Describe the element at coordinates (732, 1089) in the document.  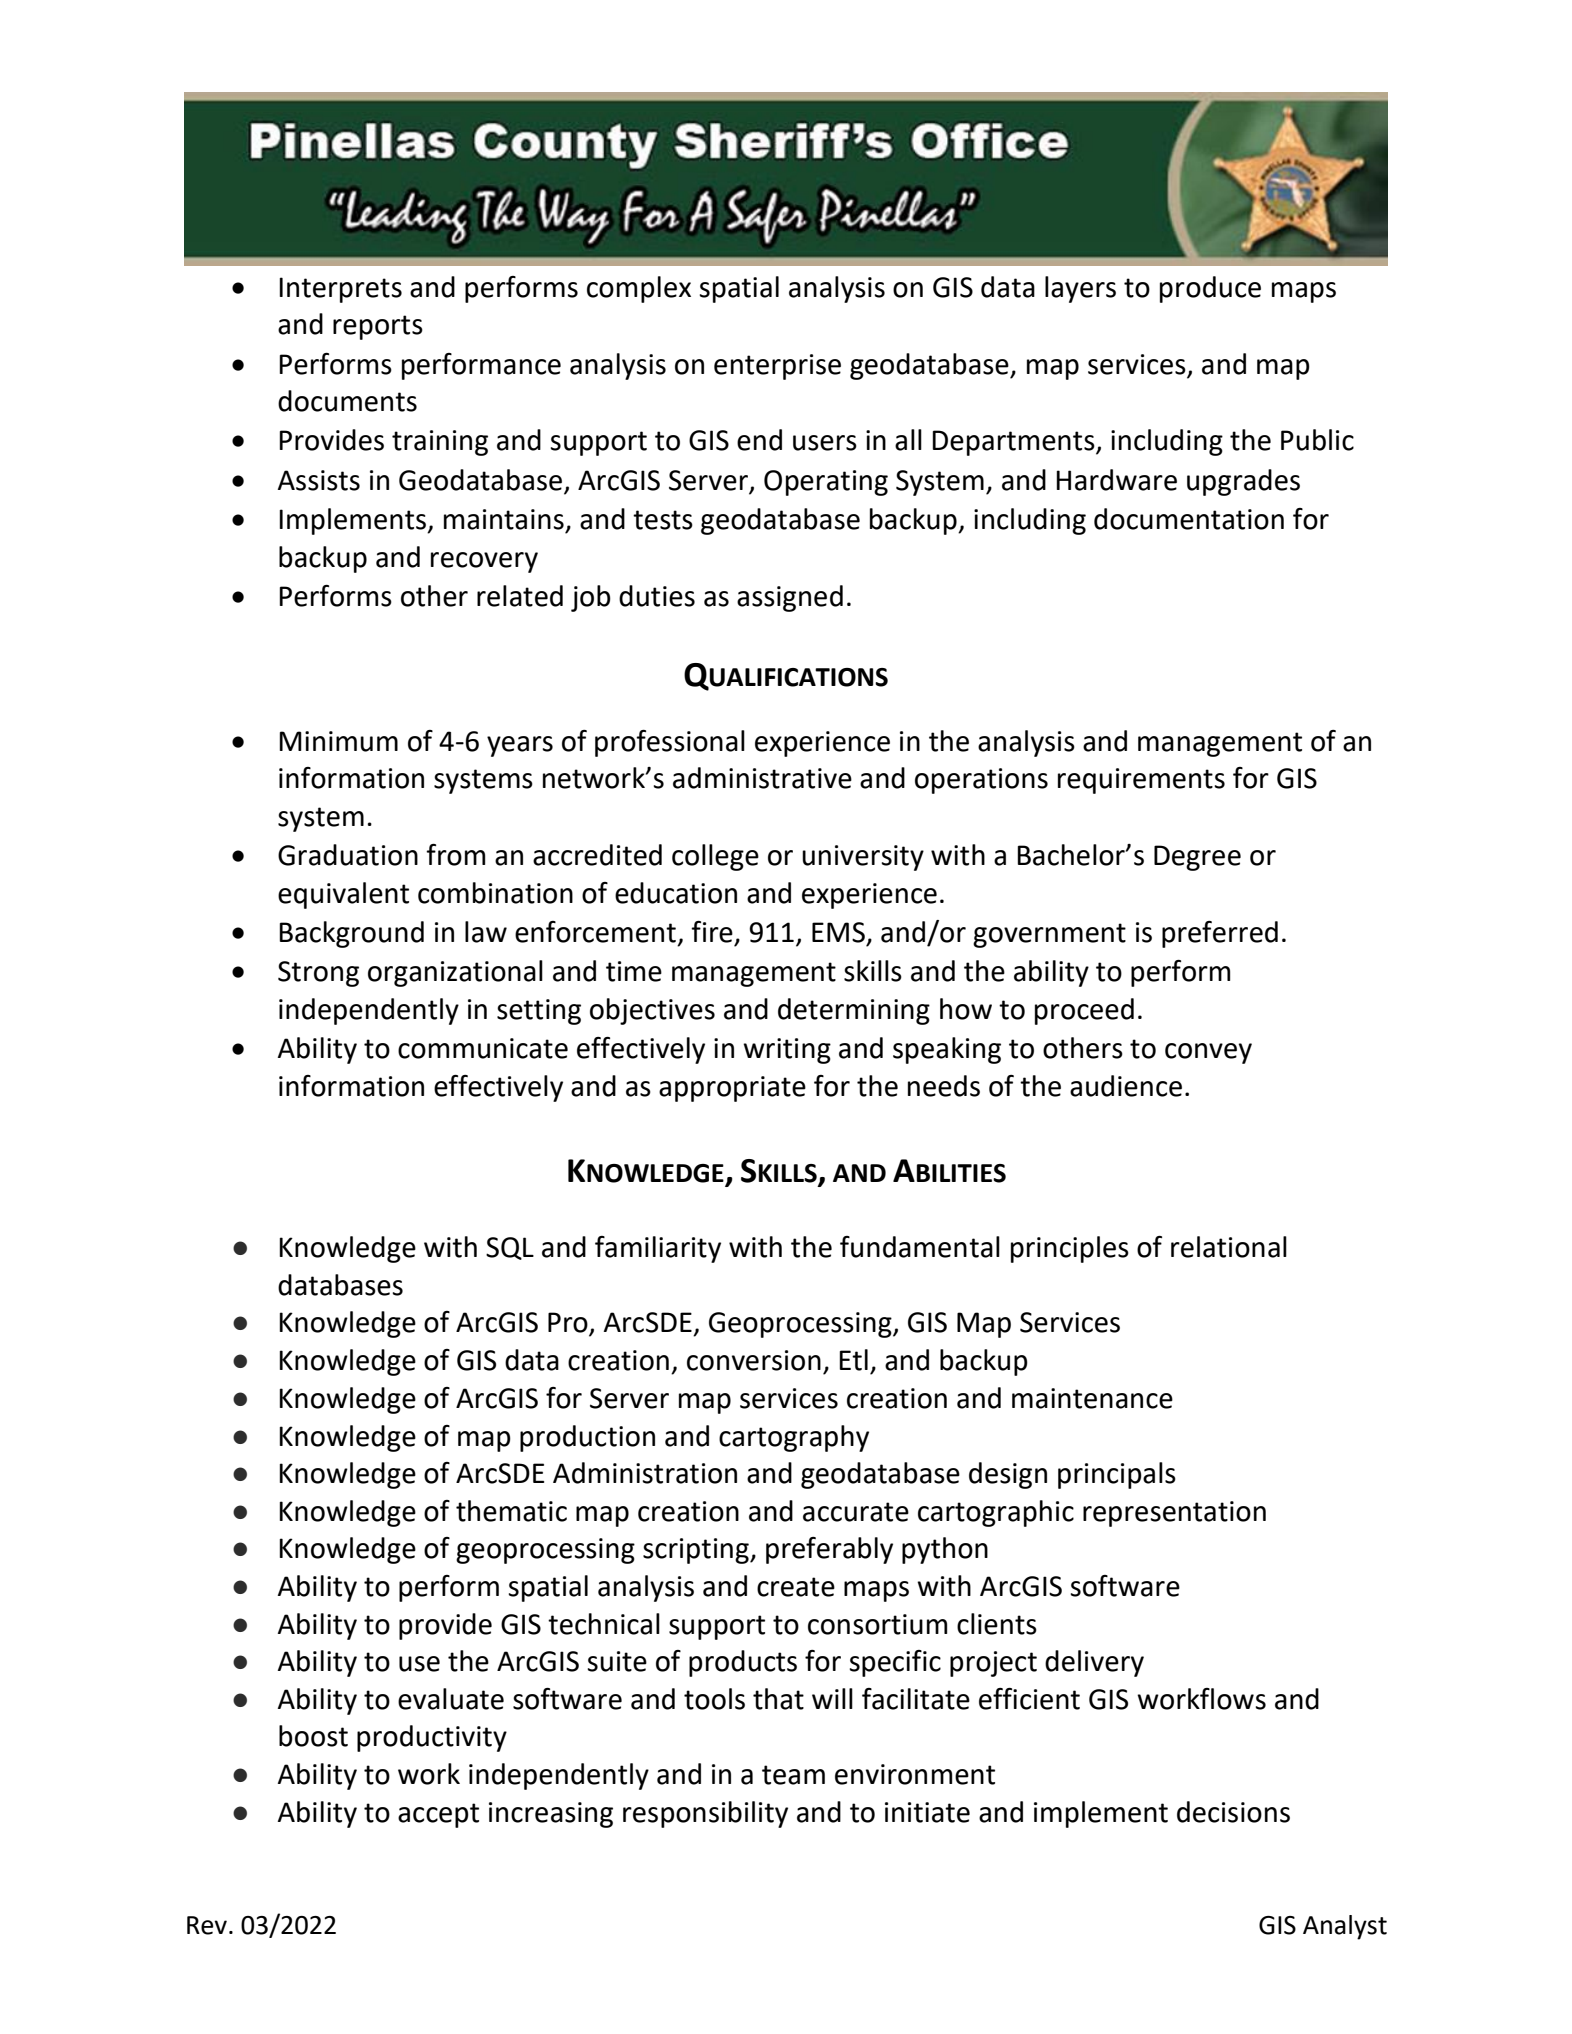
I see `appropriate` at that location.
